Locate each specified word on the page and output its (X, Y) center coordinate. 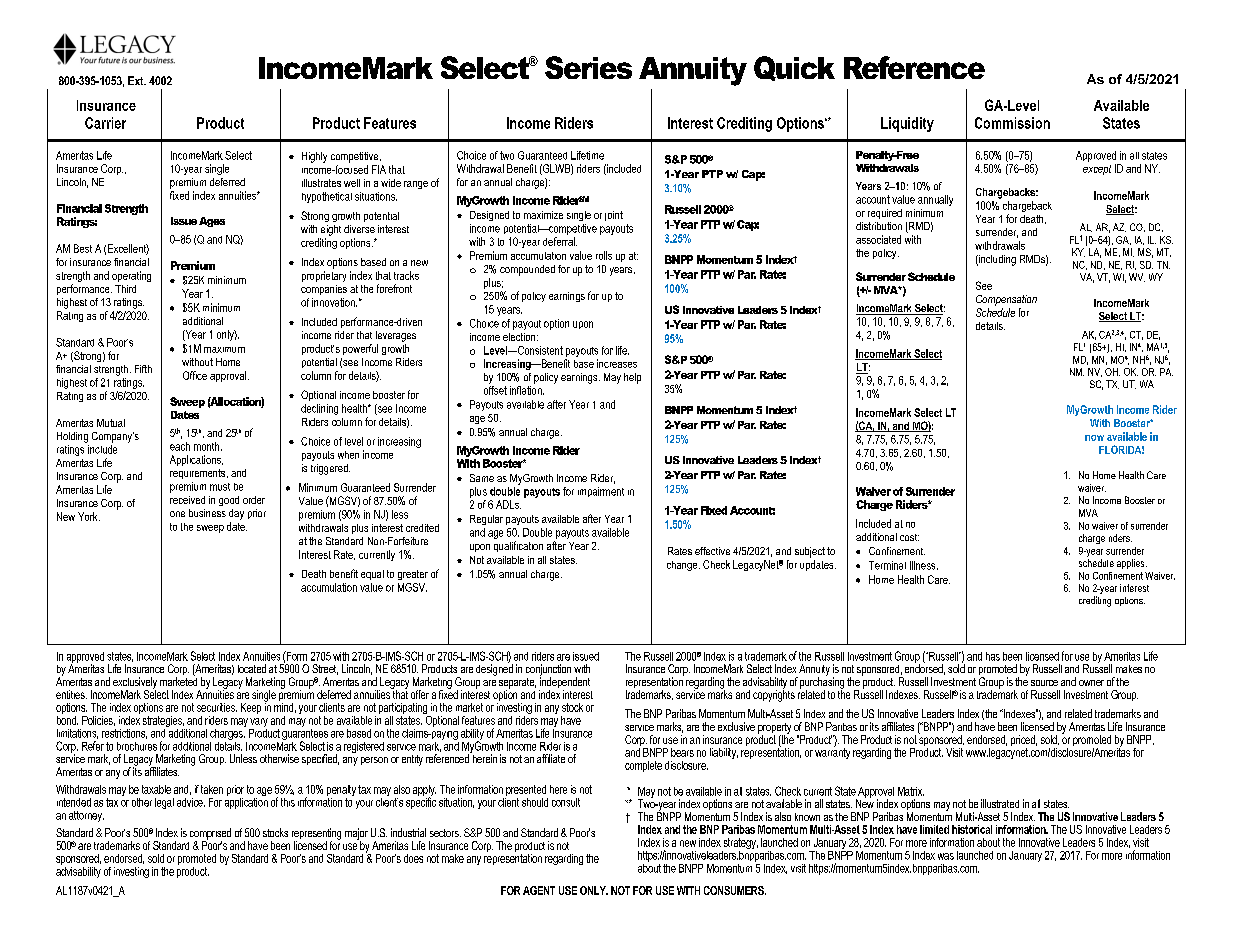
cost (909, 537)
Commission (1012, 123)
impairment (601, 492)
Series (588, 67)
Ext (137, 80)
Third (125, 289)
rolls (604, 255)
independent (564, 683)
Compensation (1006, 300)
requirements (199, 474)
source (1044, 683)
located (252, 668)
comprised (210, 835)
